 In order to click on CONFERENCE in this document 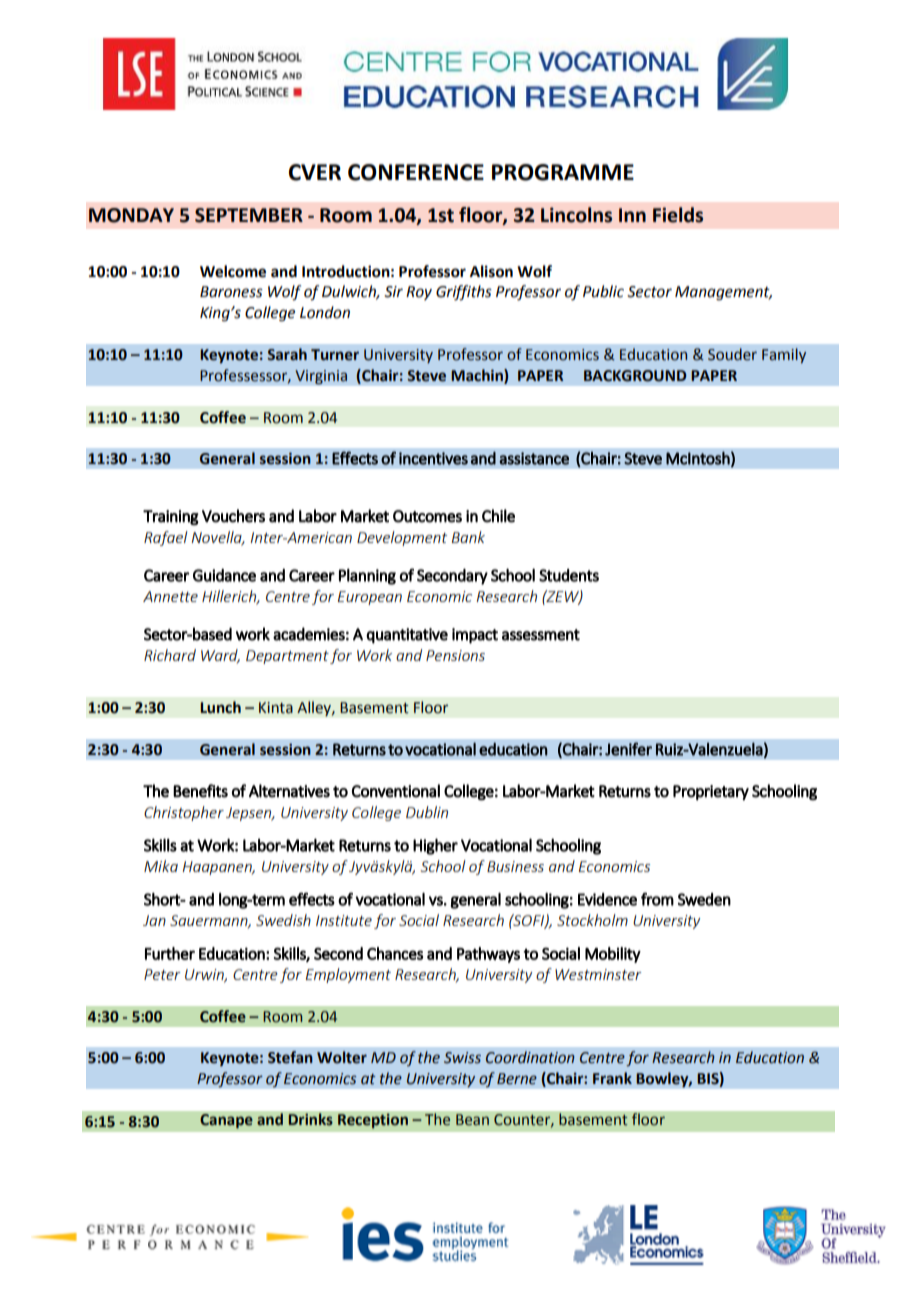, I will do `click(416, 172)`.
